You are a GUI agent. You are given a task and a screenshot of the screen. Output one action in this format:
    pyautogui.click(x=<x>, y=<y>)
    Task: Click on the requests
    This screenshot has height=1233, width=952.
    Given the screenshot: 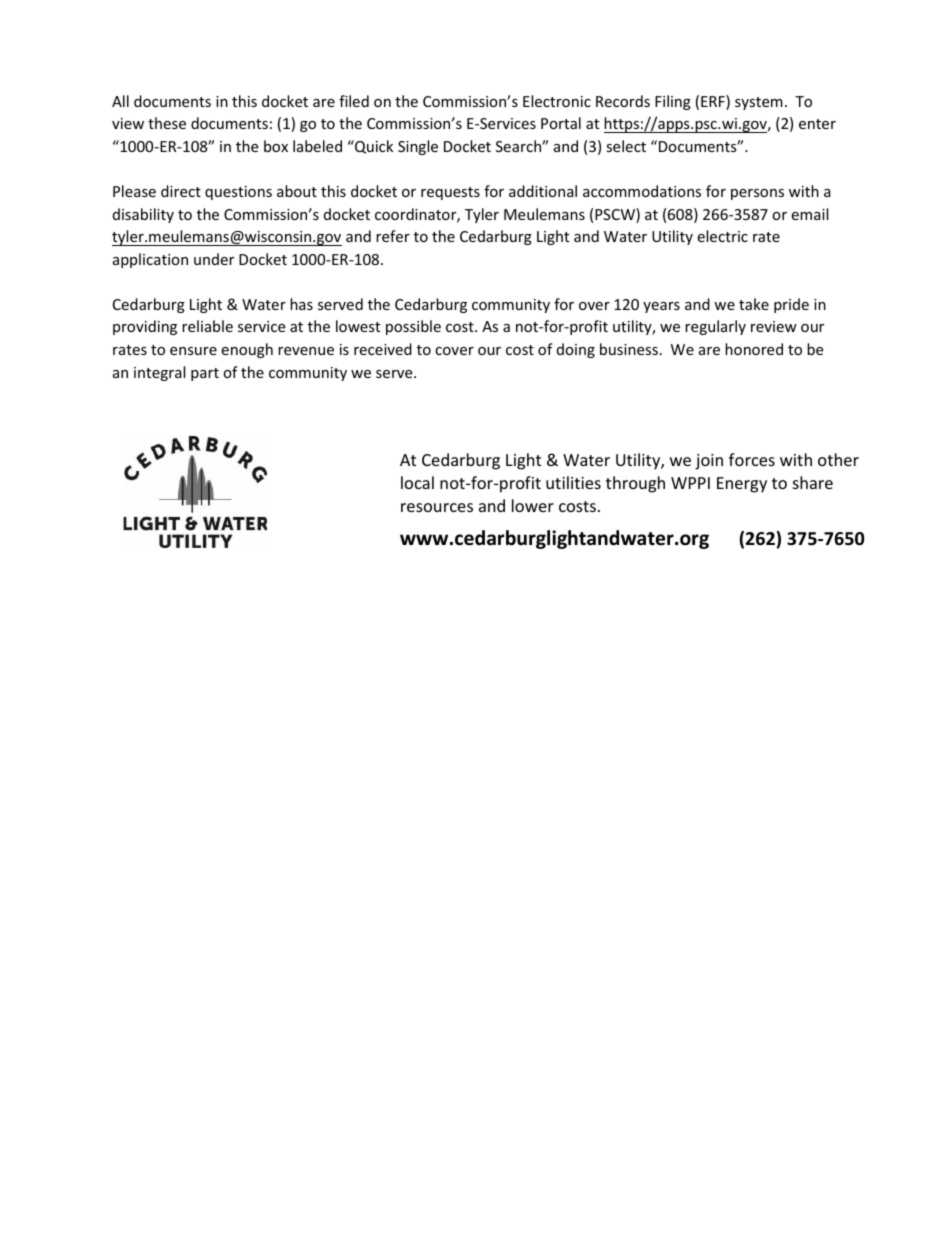 What is the action you would take?
    pyautogui.click(x=450, y=193)
